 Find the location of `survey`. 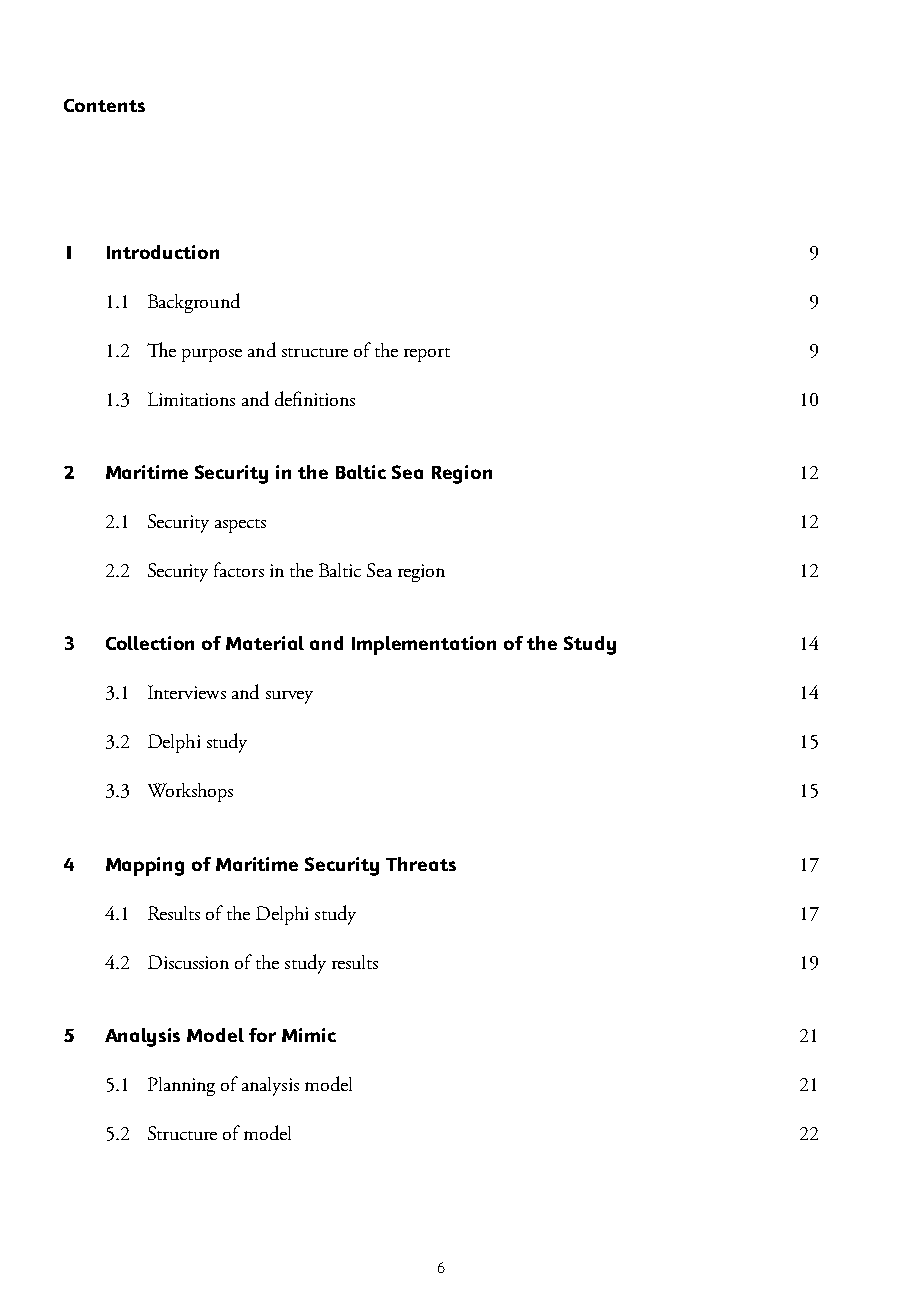

survey is located at coordinates (289, 697).
